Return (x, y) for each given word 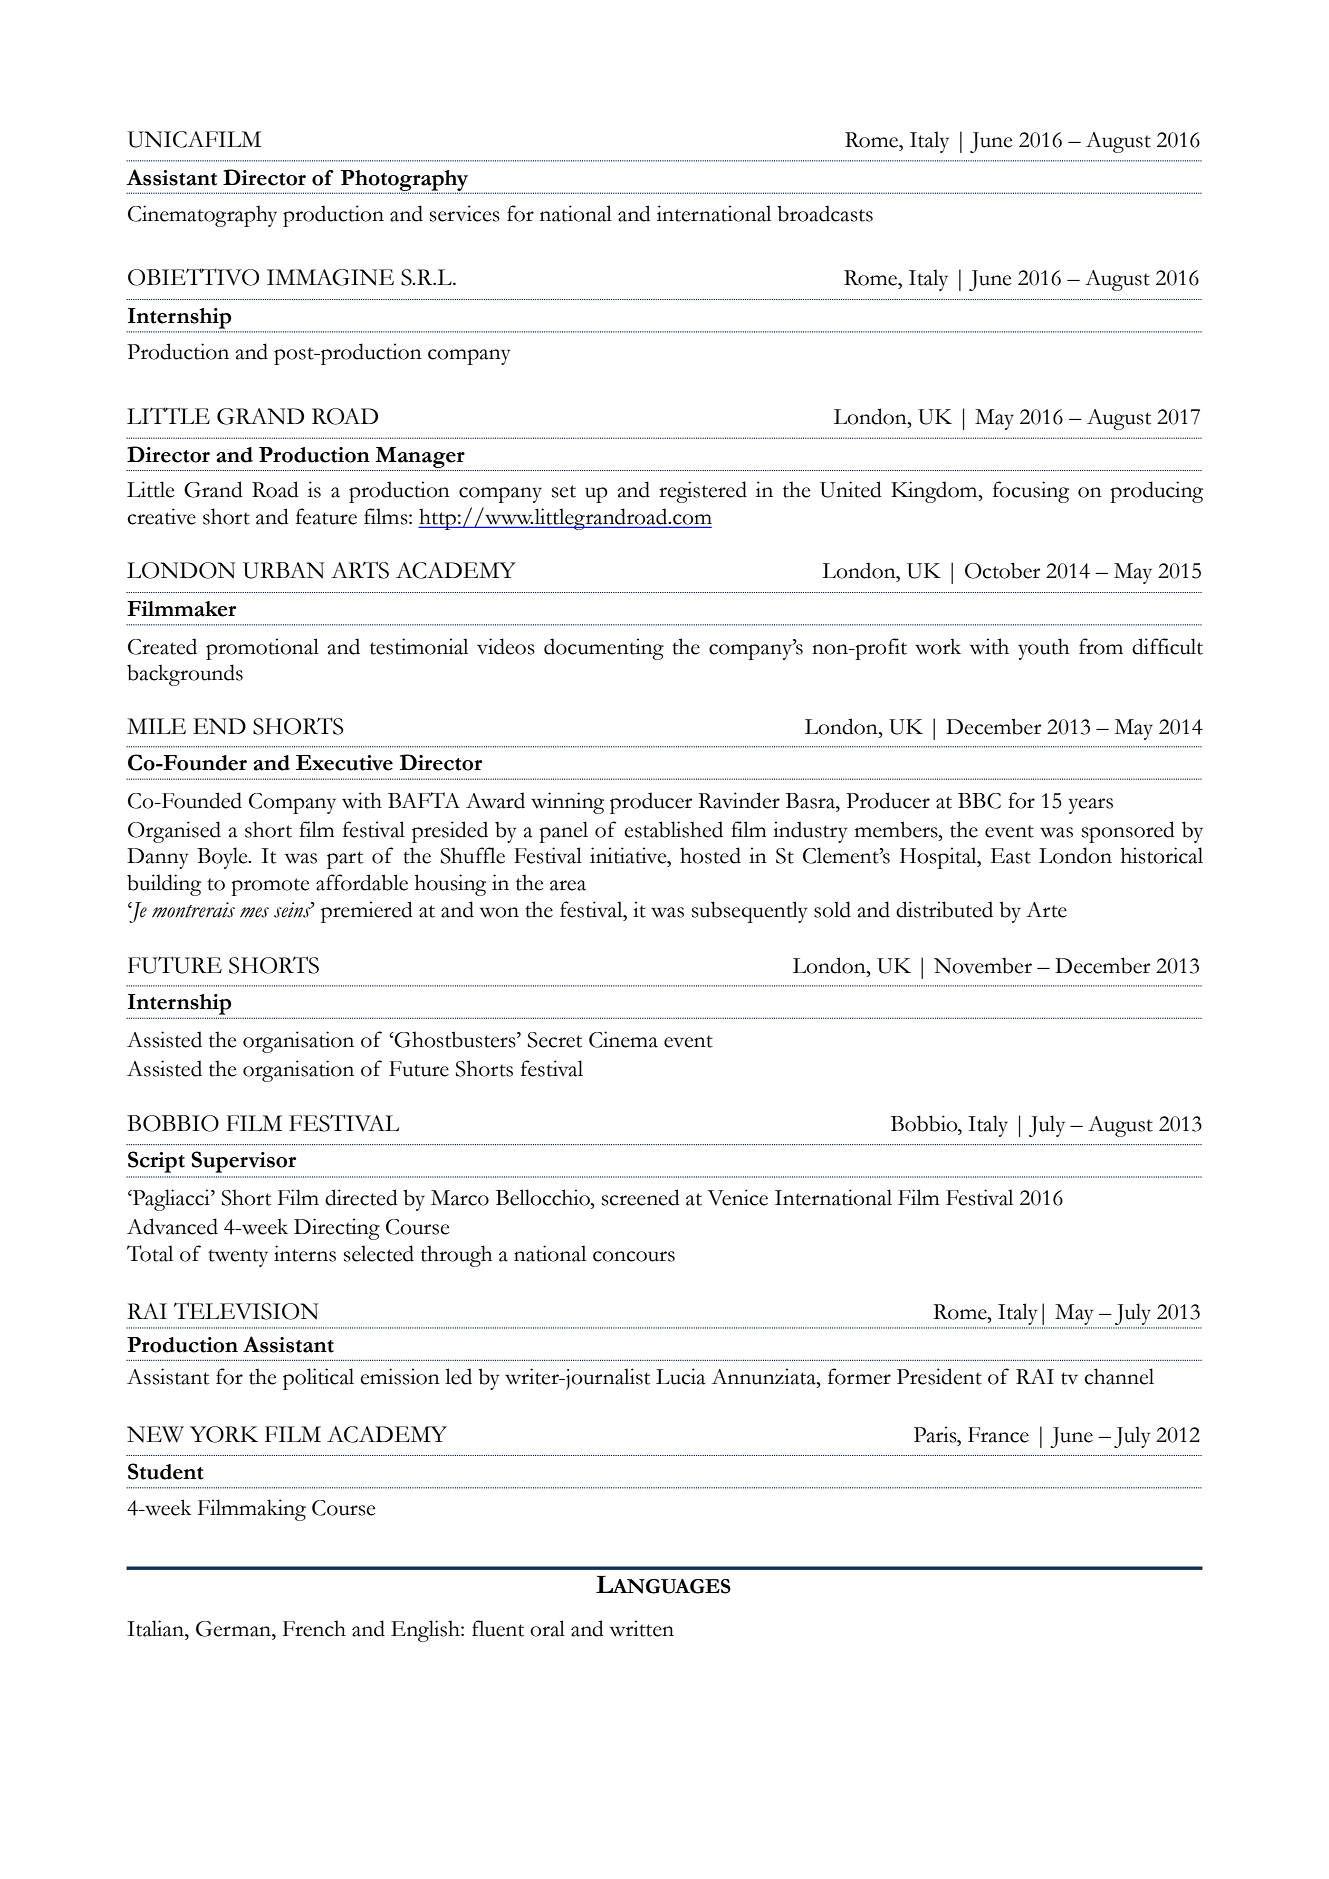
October (1002, 570)
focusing (1031, 492)
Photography (404, 181)
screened (641, 1197)
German (234, 1629)
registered (703, 492)
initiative (629, 855)
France (998, 1435)
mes (254, 912)
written (642, 1628)
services (465, 213)
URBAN (283, 570)
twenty (238, 1258)
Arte (1046, 910)
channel (1119, 1376)
